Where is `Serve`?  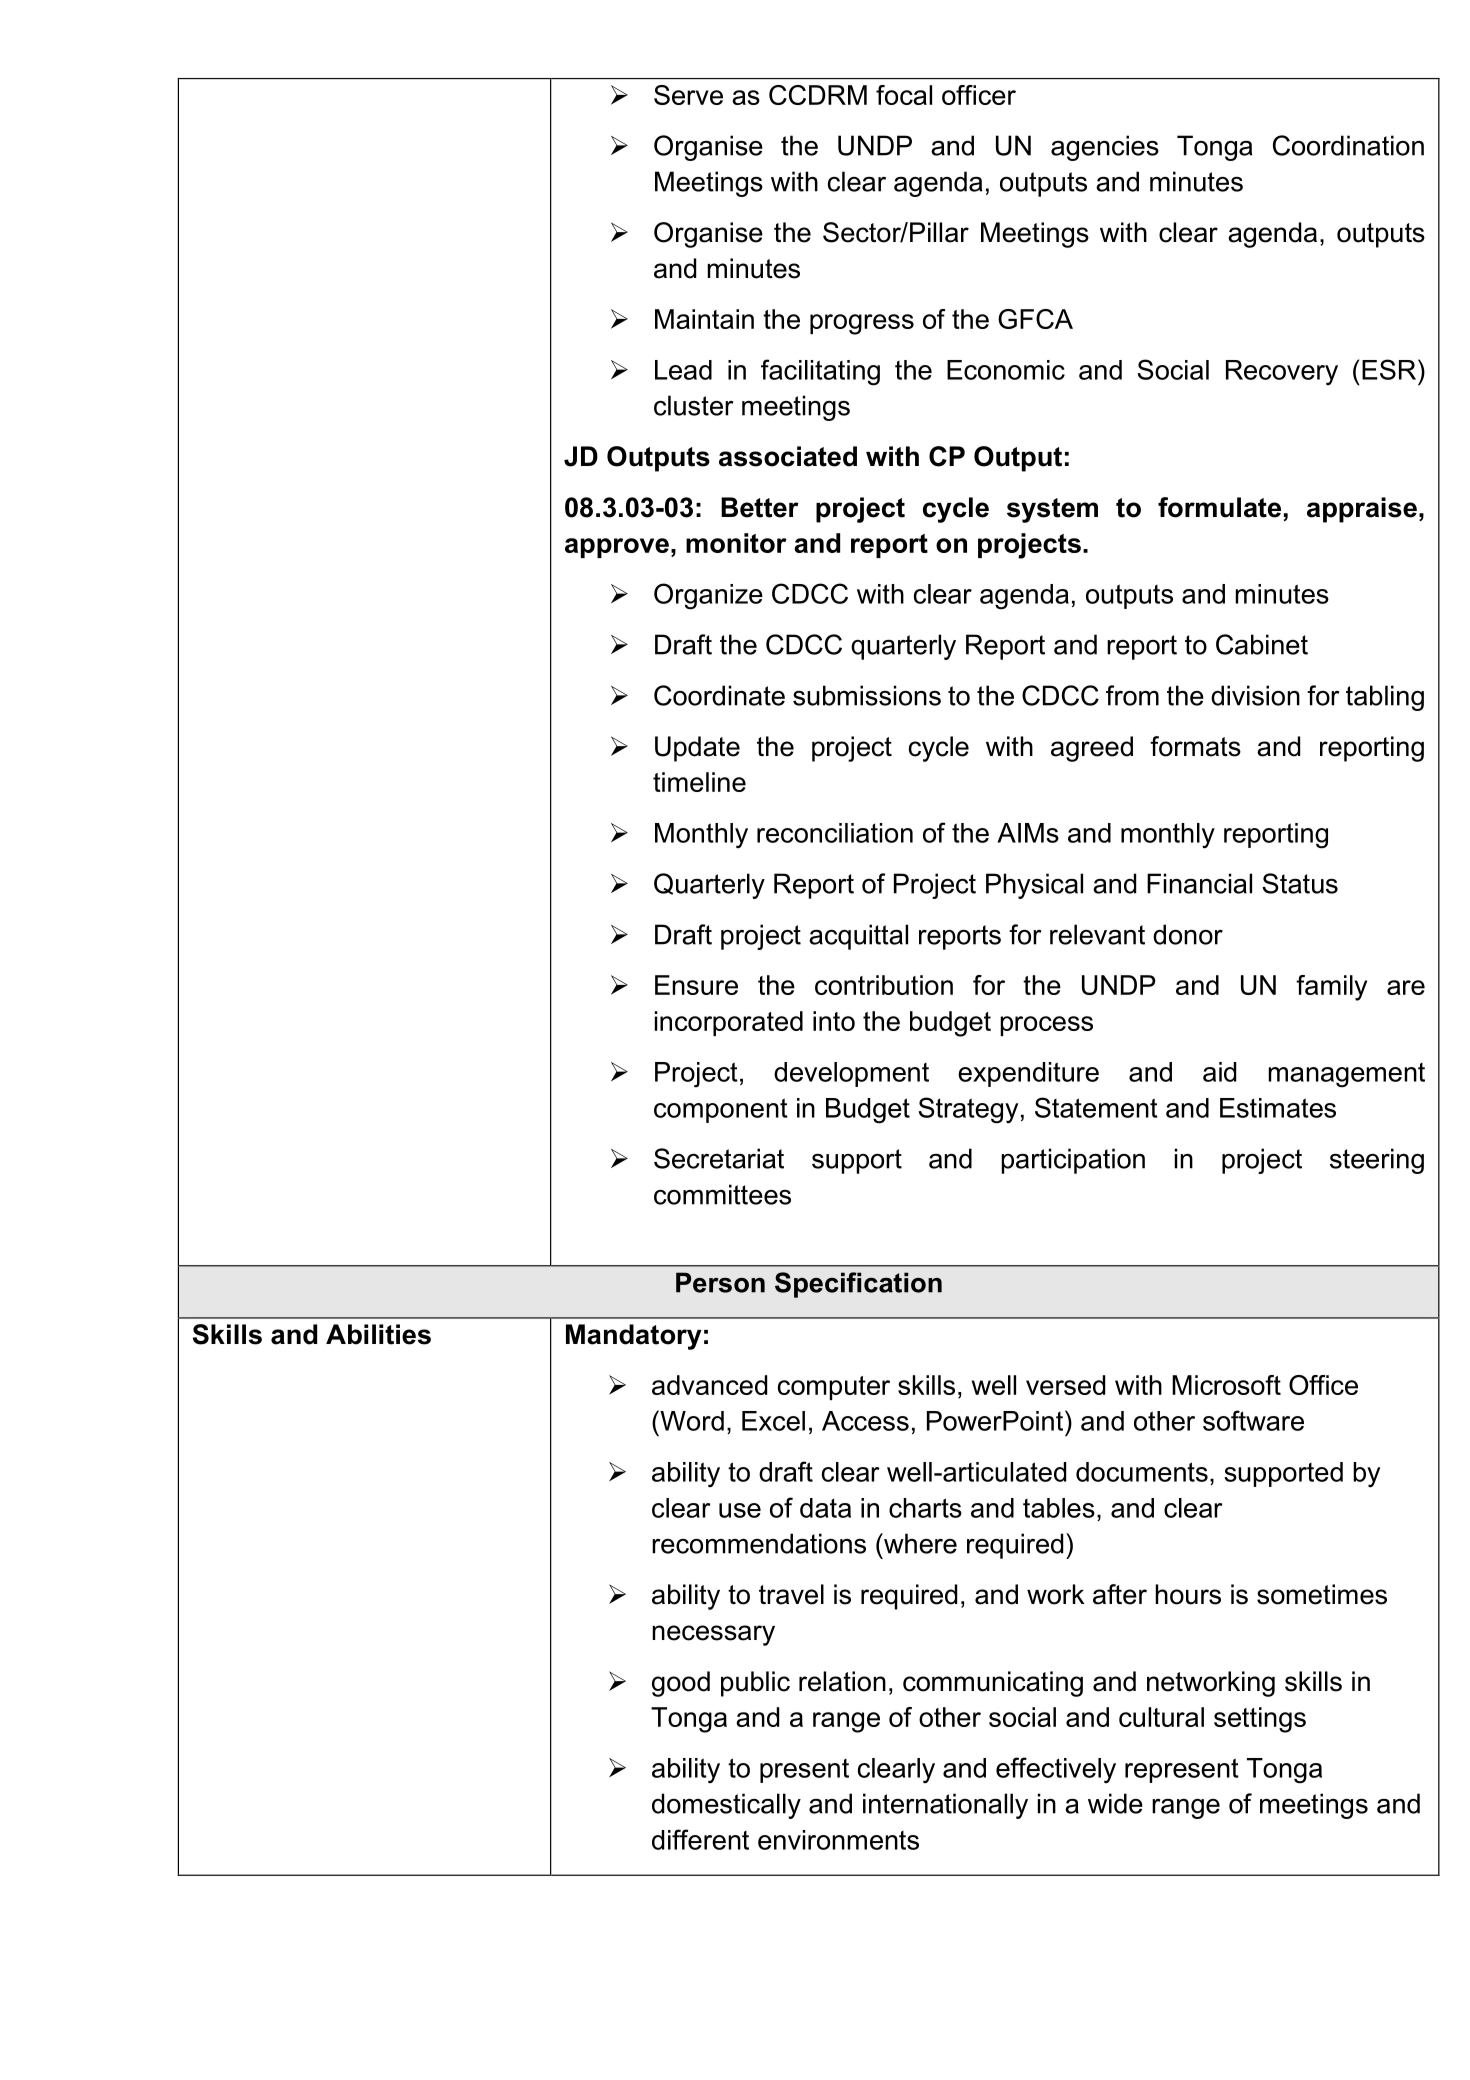 Serve is located at coordinates (688, 95).
